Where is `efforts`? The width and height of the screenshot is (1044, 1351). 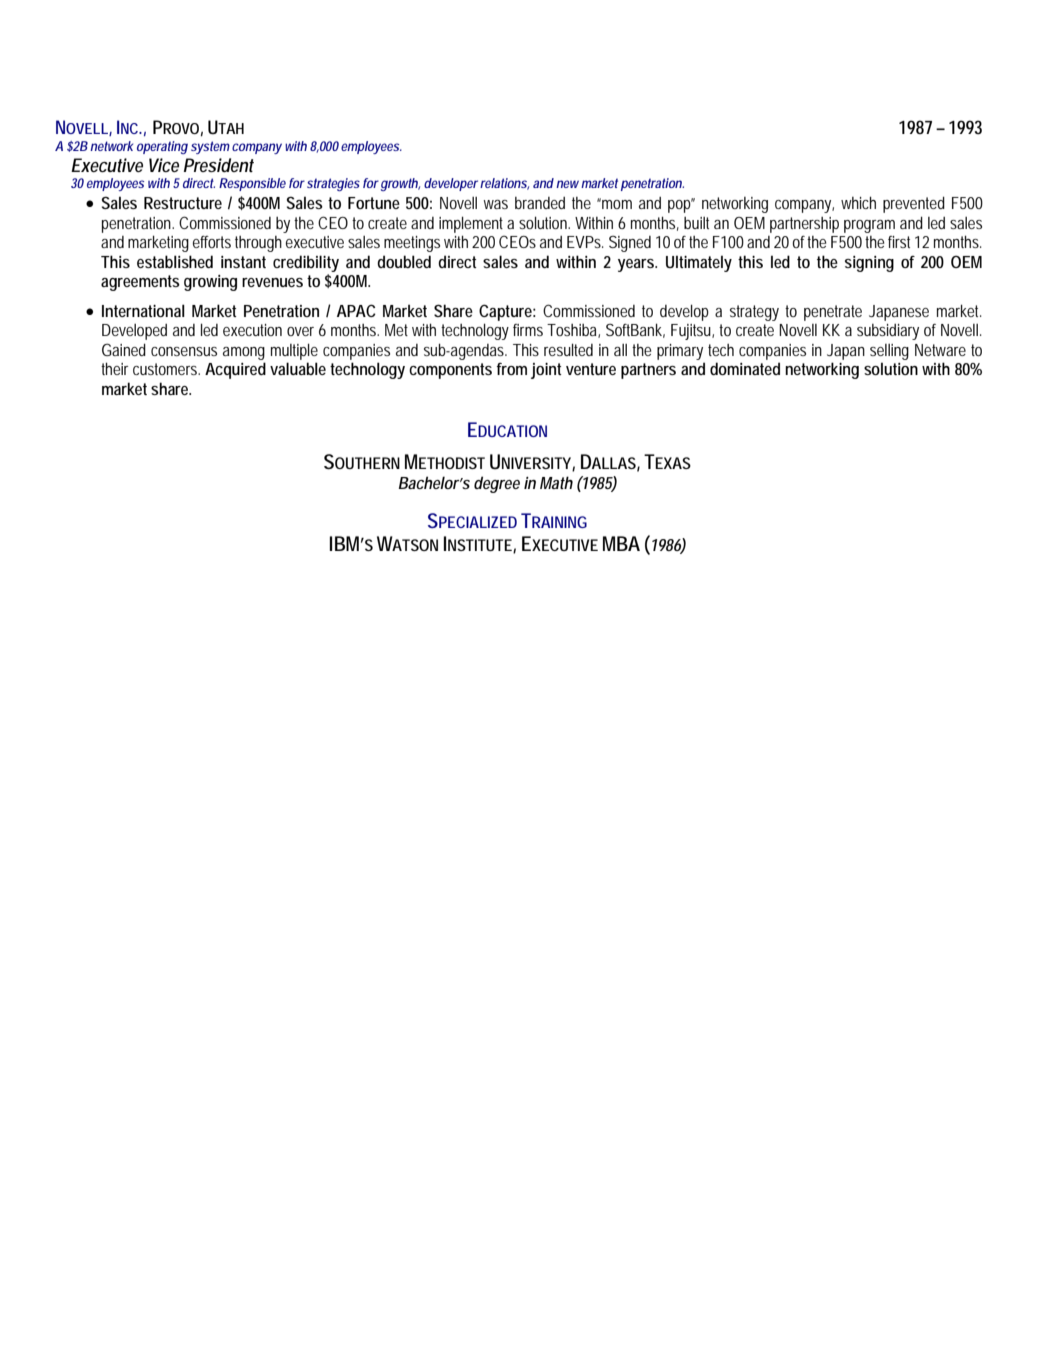
efforts is located at coordinates (212, 242).
